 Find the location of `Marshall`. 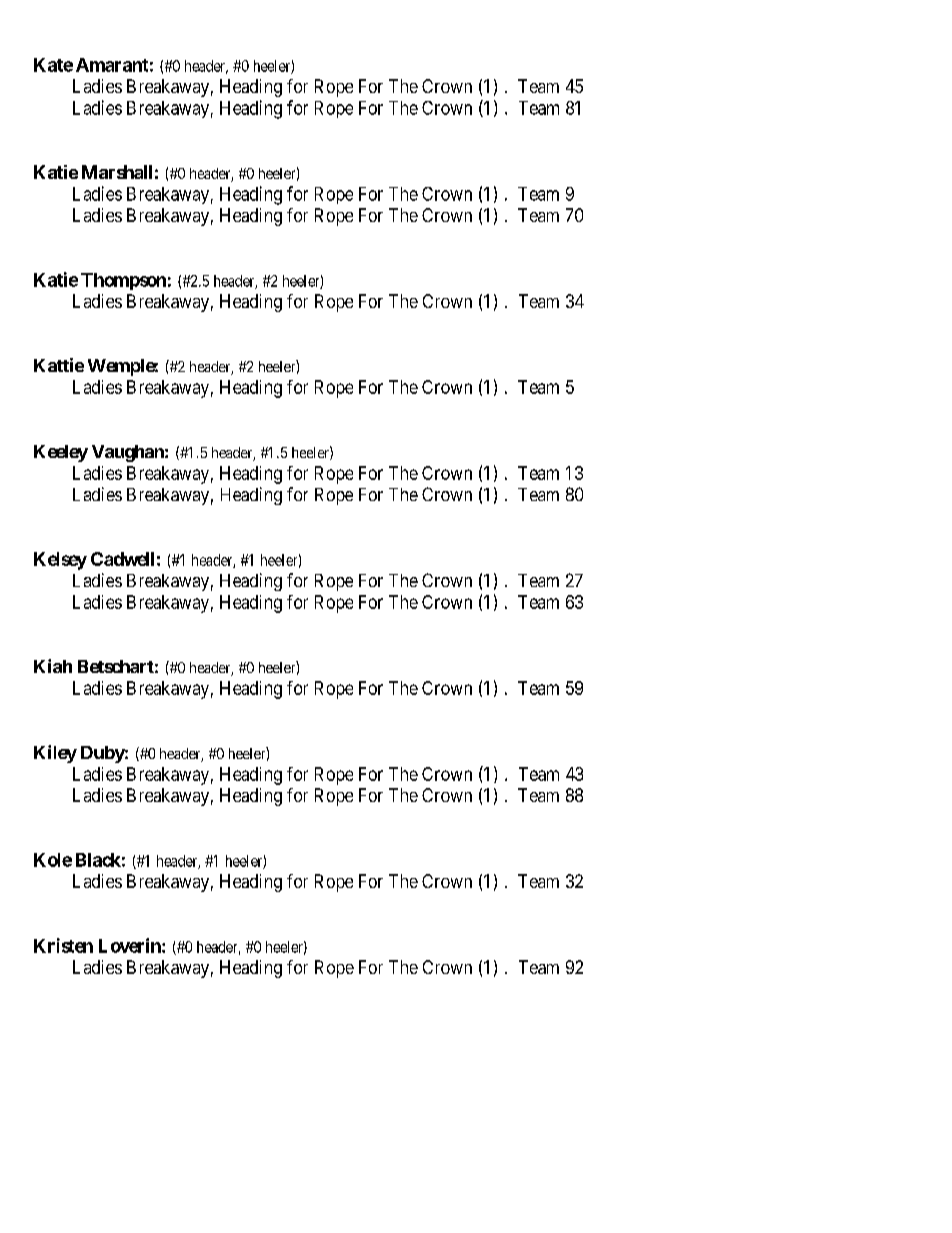

Marshall is located at coordinates (117, 172).
